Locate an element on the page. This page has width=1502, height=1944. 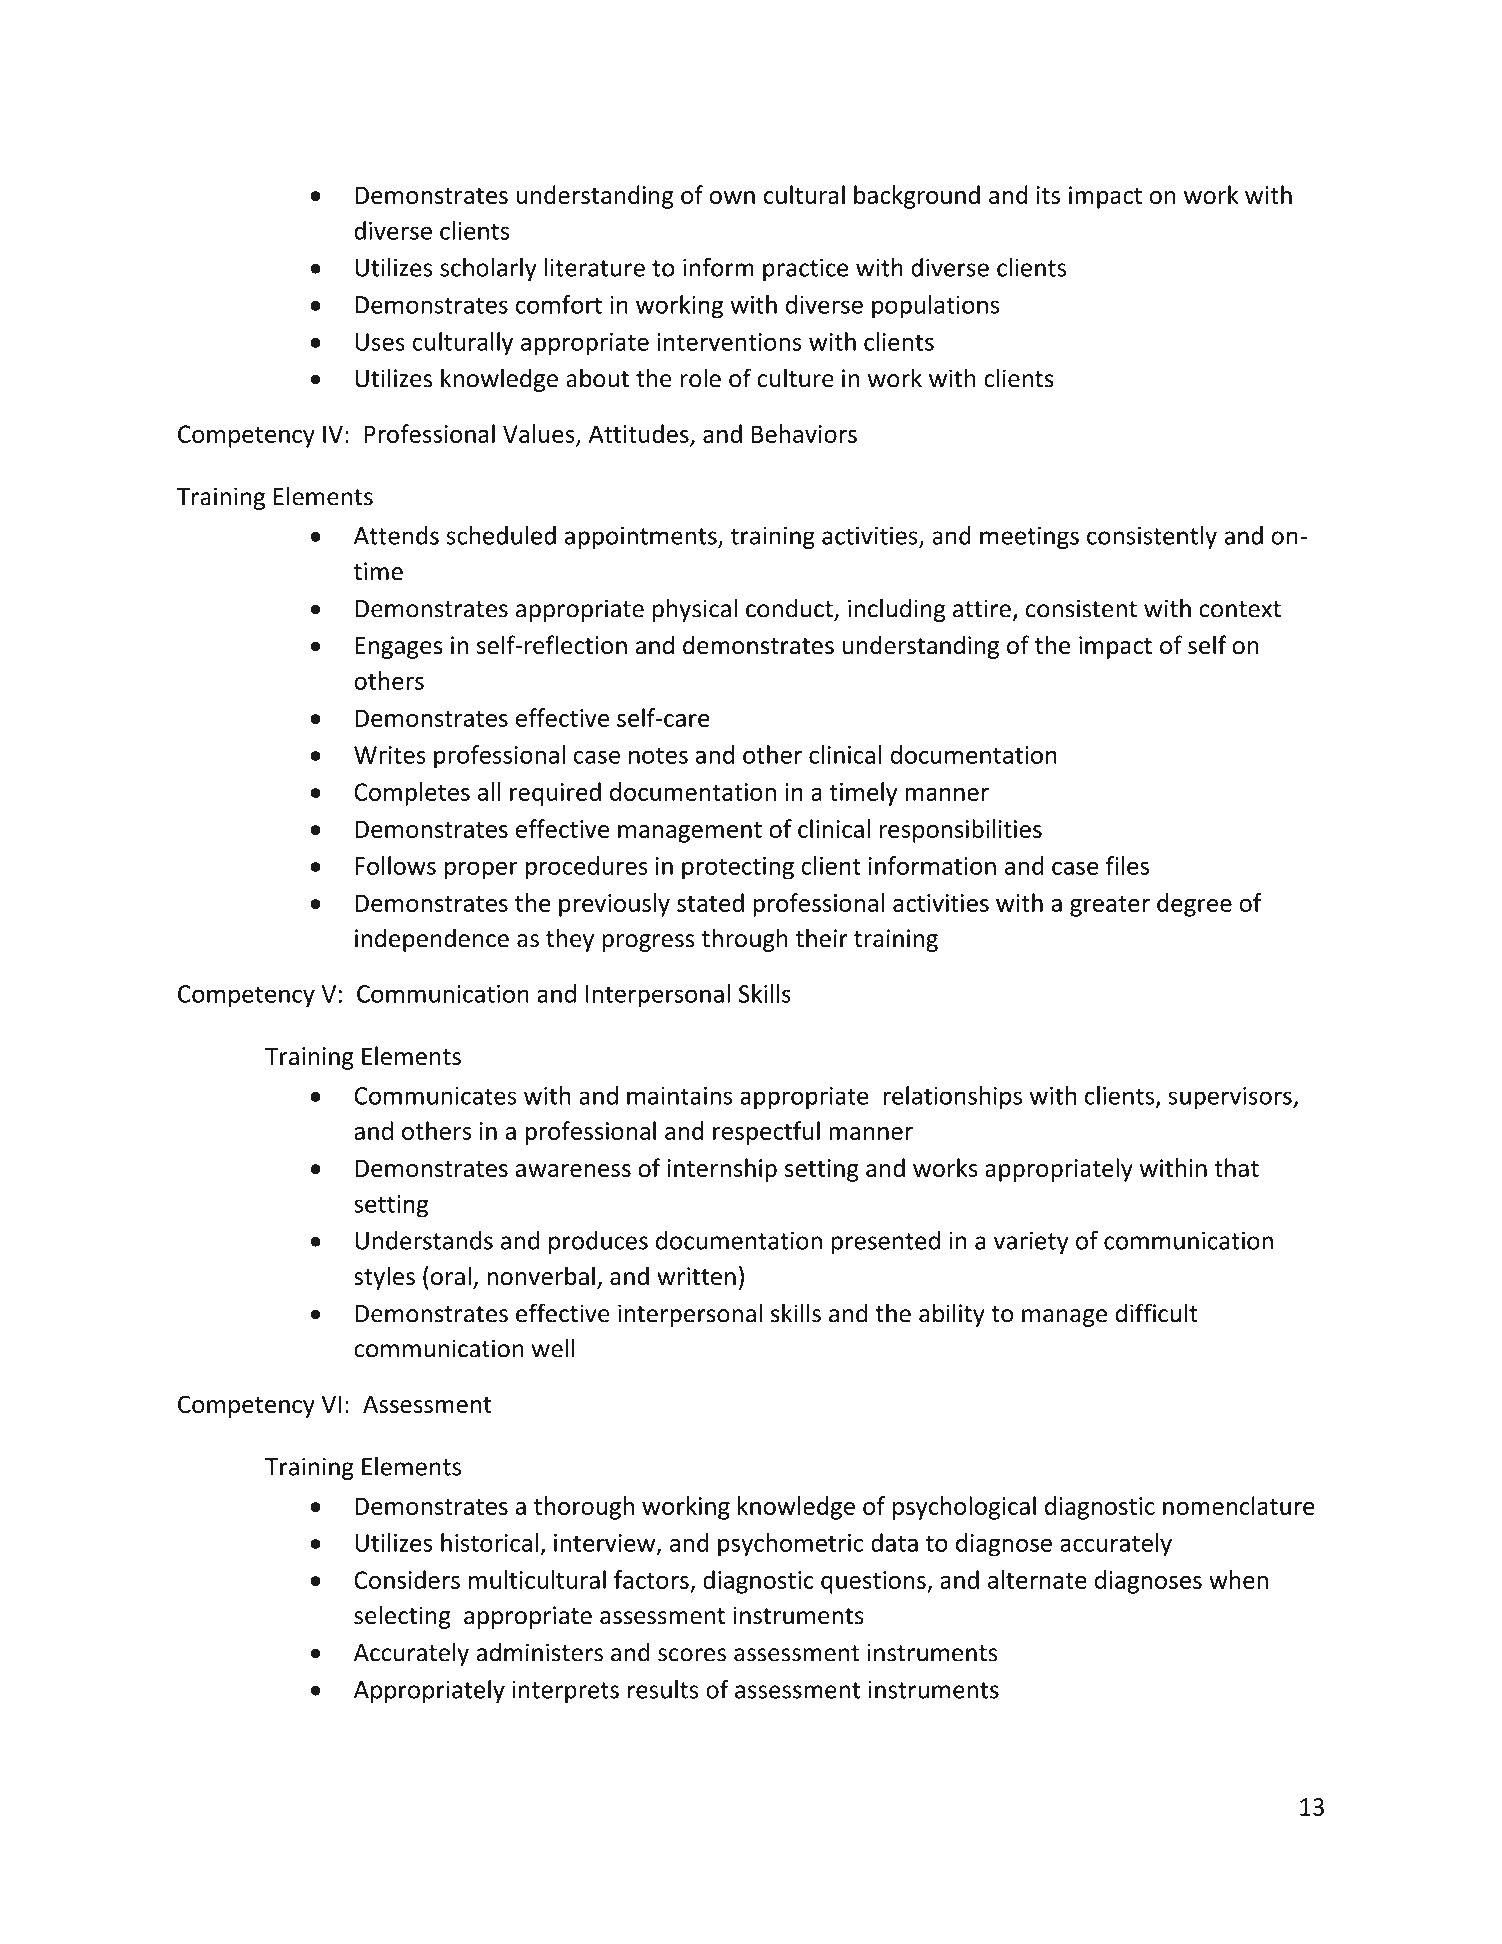
its is located at coordinates (1048, 195).
